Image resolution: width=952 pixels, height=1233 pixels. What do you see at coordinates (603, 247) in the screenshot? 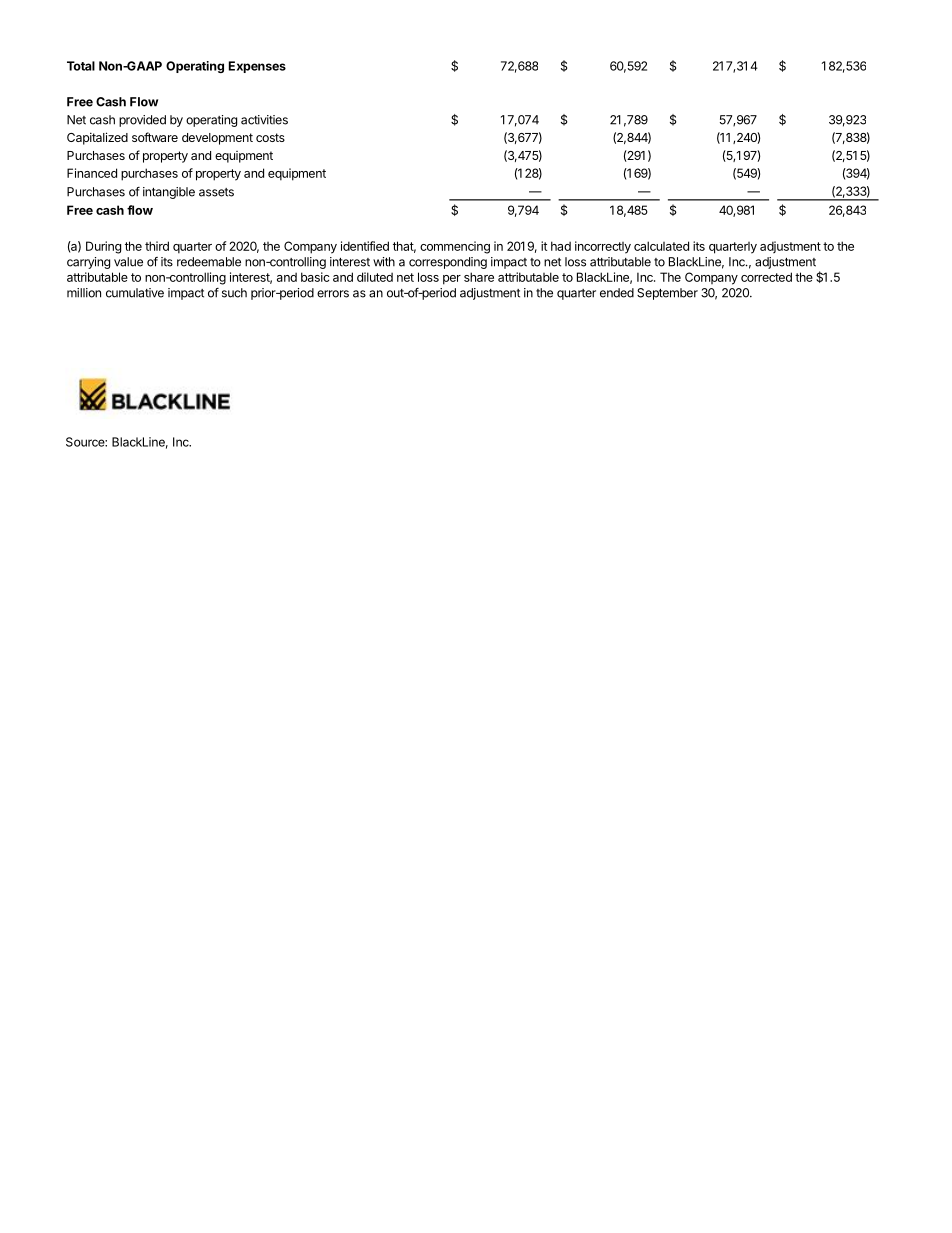
I see `incorrectly` at bounding box center [603, 247].
